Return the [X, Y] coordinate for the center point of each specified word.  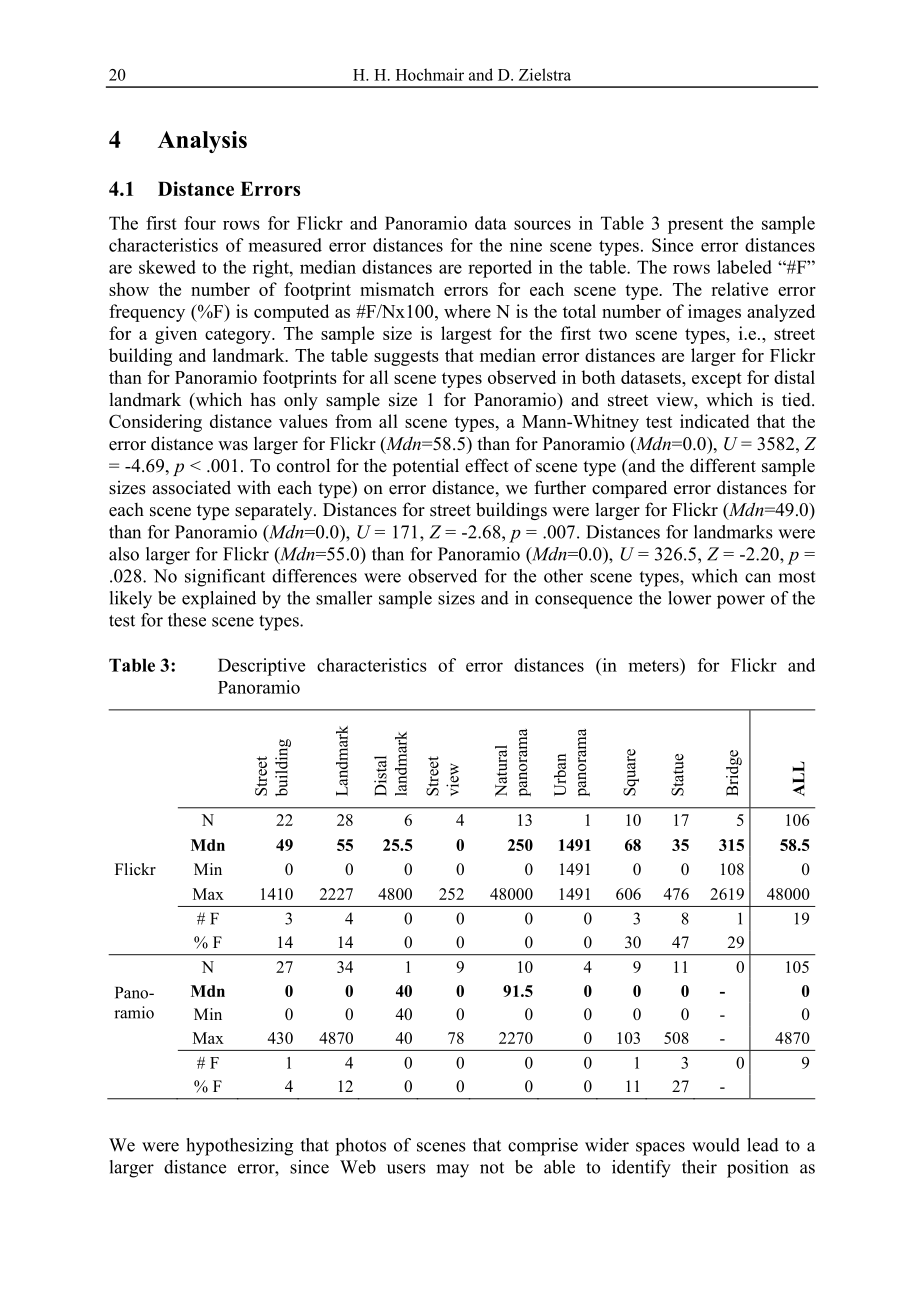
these [187, 620]
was [233, 446]
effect [487, 465]
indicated [714, 421]
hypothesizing [239, 1147]
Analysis [202, 142]
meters [654, 665]
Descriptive [261, 667]
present [695, 226]
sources [542, 225]
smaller [344, 598]
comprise [543, 1147]
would [716, 1145]
